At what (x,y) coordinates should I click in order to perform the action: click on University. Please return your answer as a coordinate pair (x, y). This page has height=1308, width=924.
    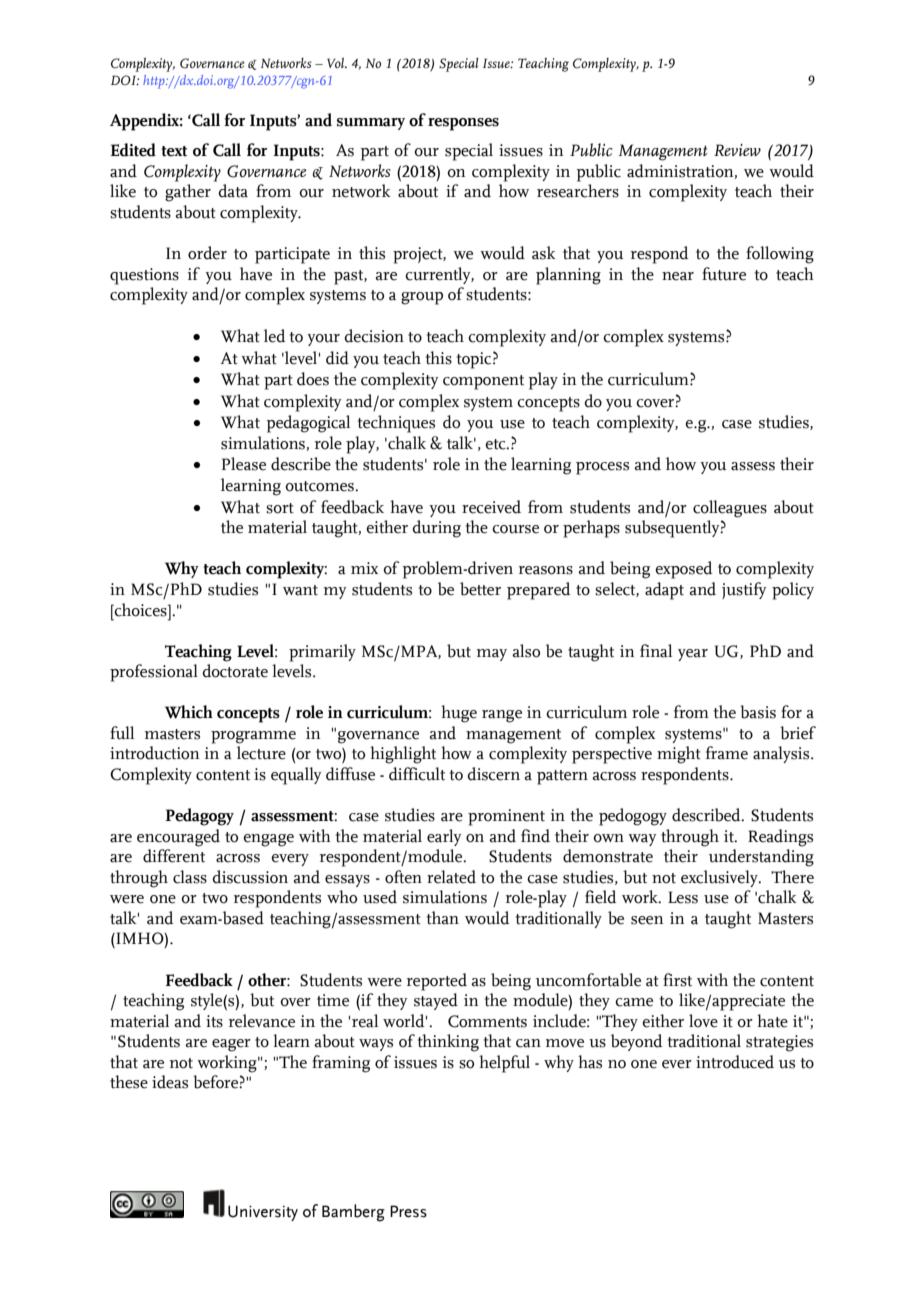
    Looking at the image, I should click on (263, 1213).
